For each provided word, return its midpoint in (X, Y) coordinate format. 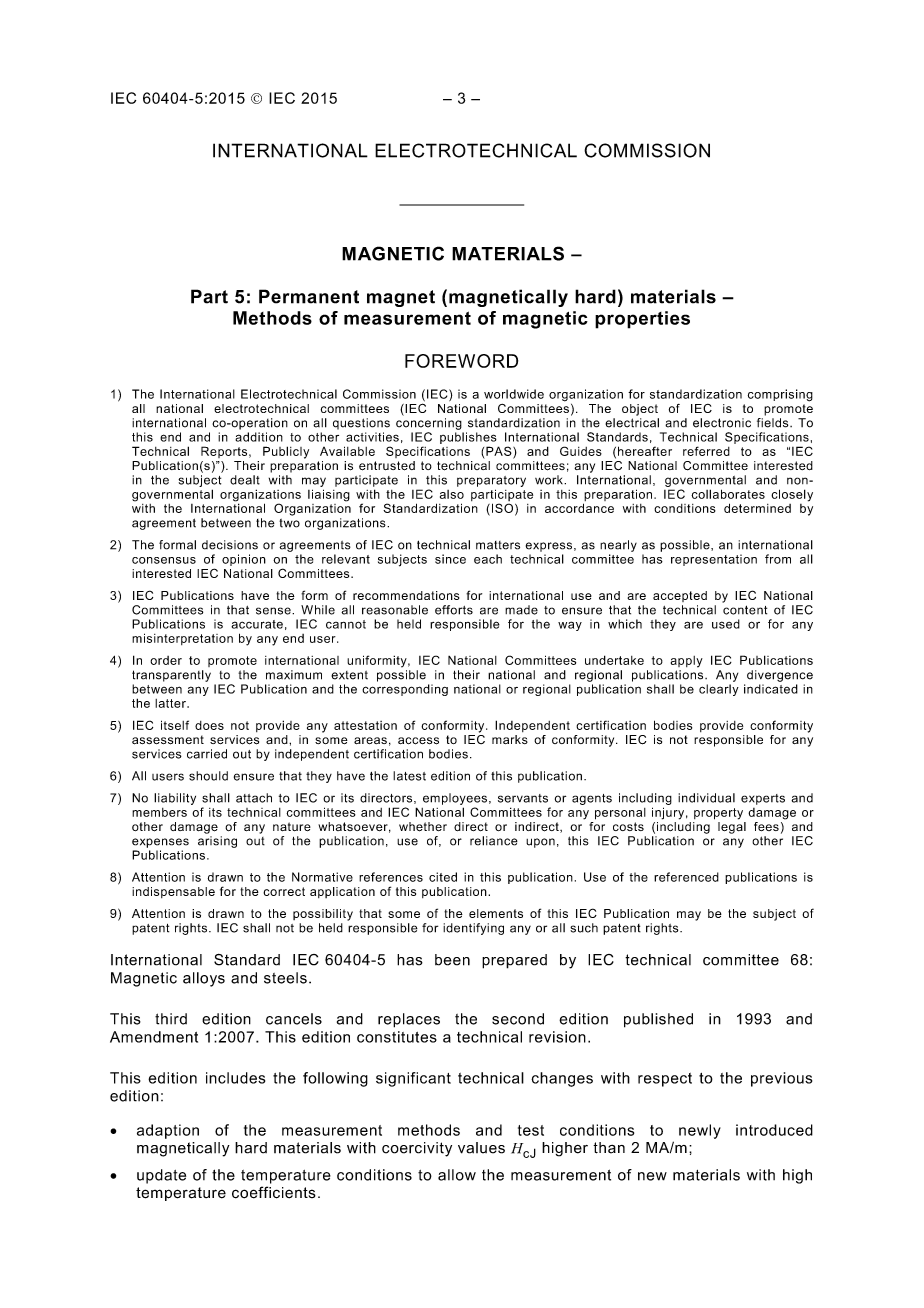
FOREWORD (461, 361)
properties (642, 320)
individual (706, 798)
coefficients (274, 1192)
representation (714, 560)
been (452, 960)
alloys (204, 979)
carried (207, 754)
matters (498, 545)
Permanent (309, 296)
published (658, 1020)
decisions (230, 545)
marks (510, 739)
